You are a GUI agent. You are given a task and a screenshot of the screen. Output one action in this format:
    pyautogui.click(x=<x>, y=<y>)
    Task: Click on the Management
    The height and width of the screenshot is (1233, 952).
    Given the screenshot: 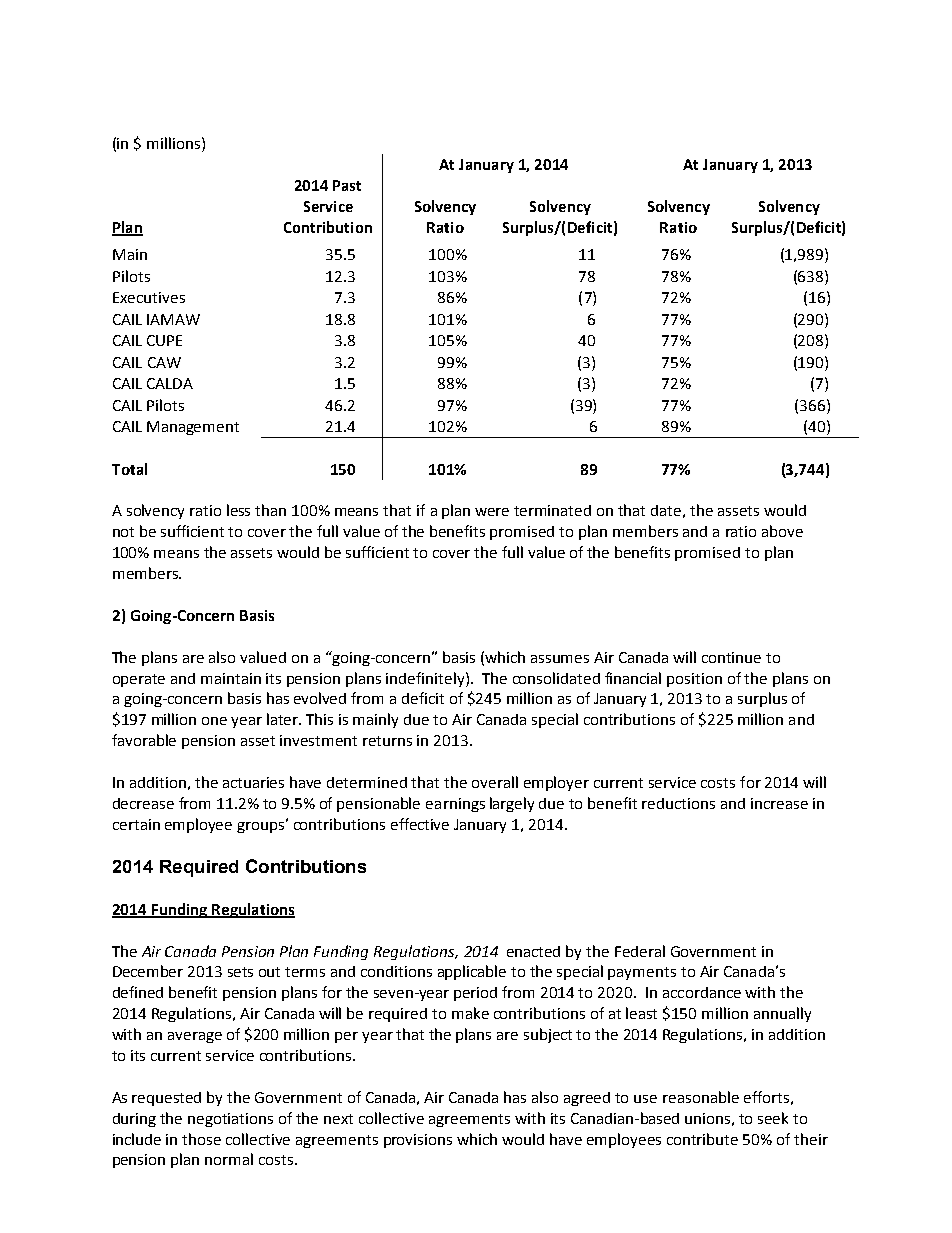 What is the action you would take?
    pyautogui.click(x=193, y=428)
